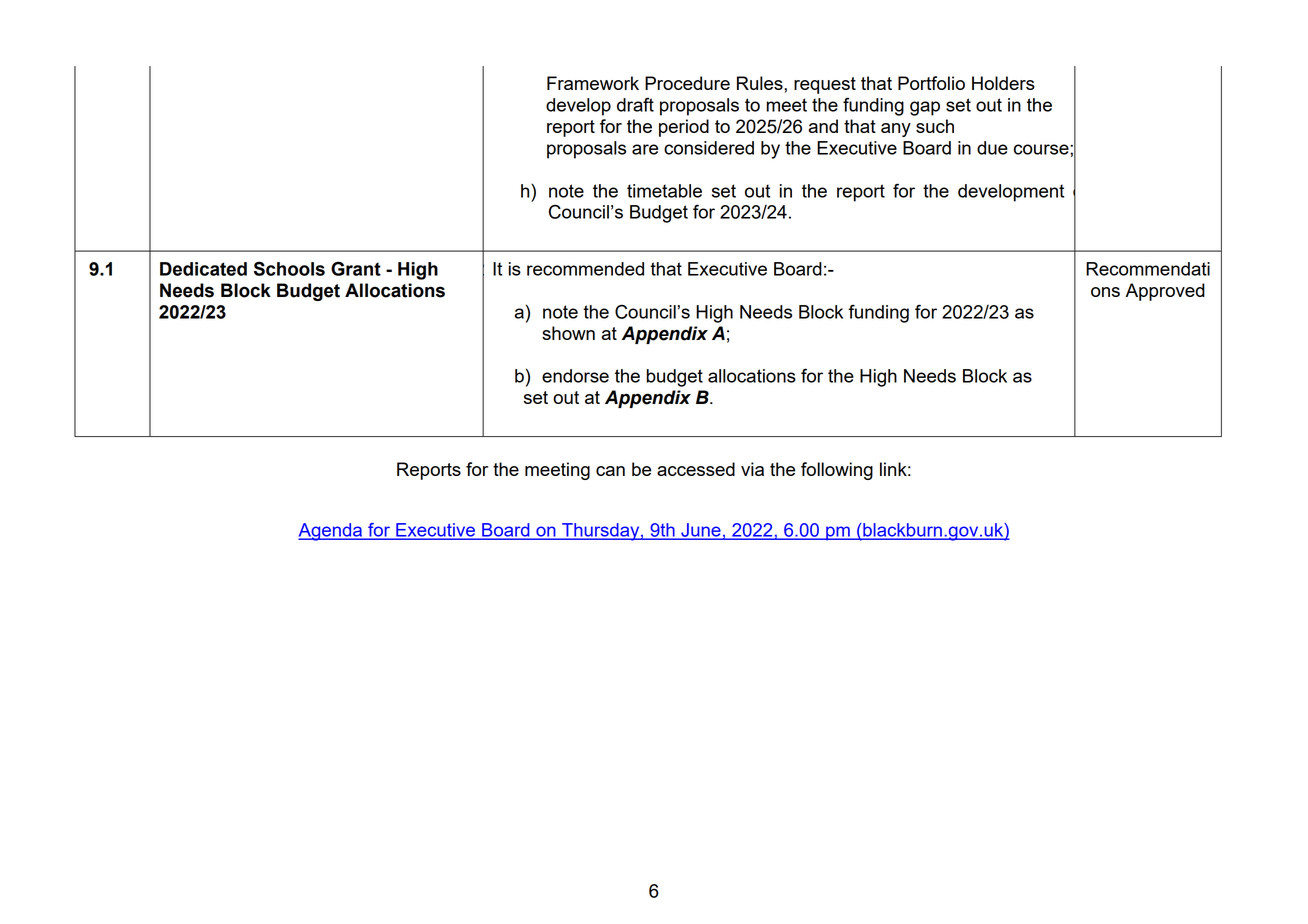 Image resolution: width=1308 pixels, height=924 pixels. What do you see at coordinates (289, 268) in the screenshot?
I see `Schools` at bounding box center [289, 268].
